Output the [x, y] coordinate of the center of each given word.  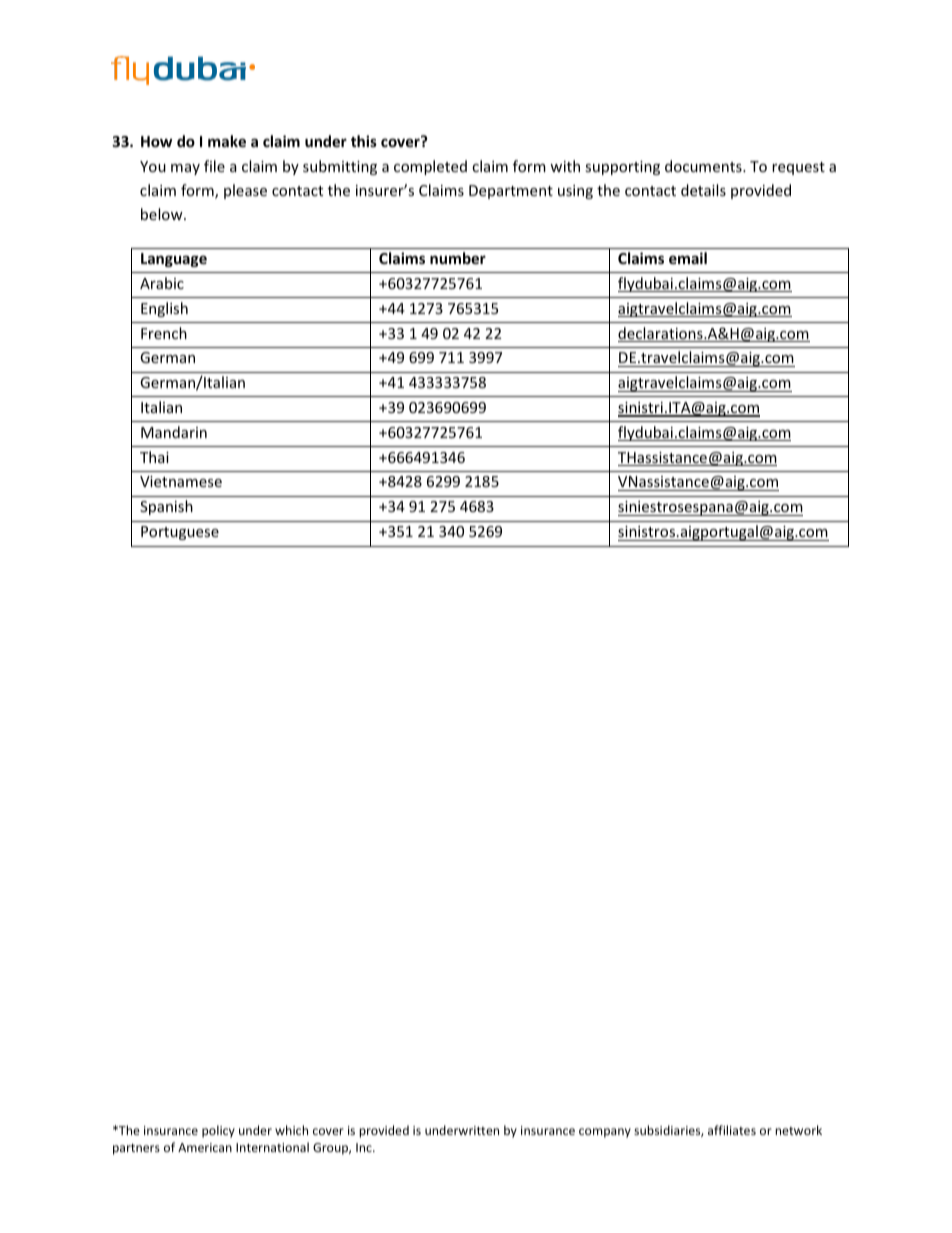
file [214, 166]
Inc [365, 1147]
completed [430, 167]
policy [218, 1131]
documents [704, 166]
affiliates [732, 1130]
